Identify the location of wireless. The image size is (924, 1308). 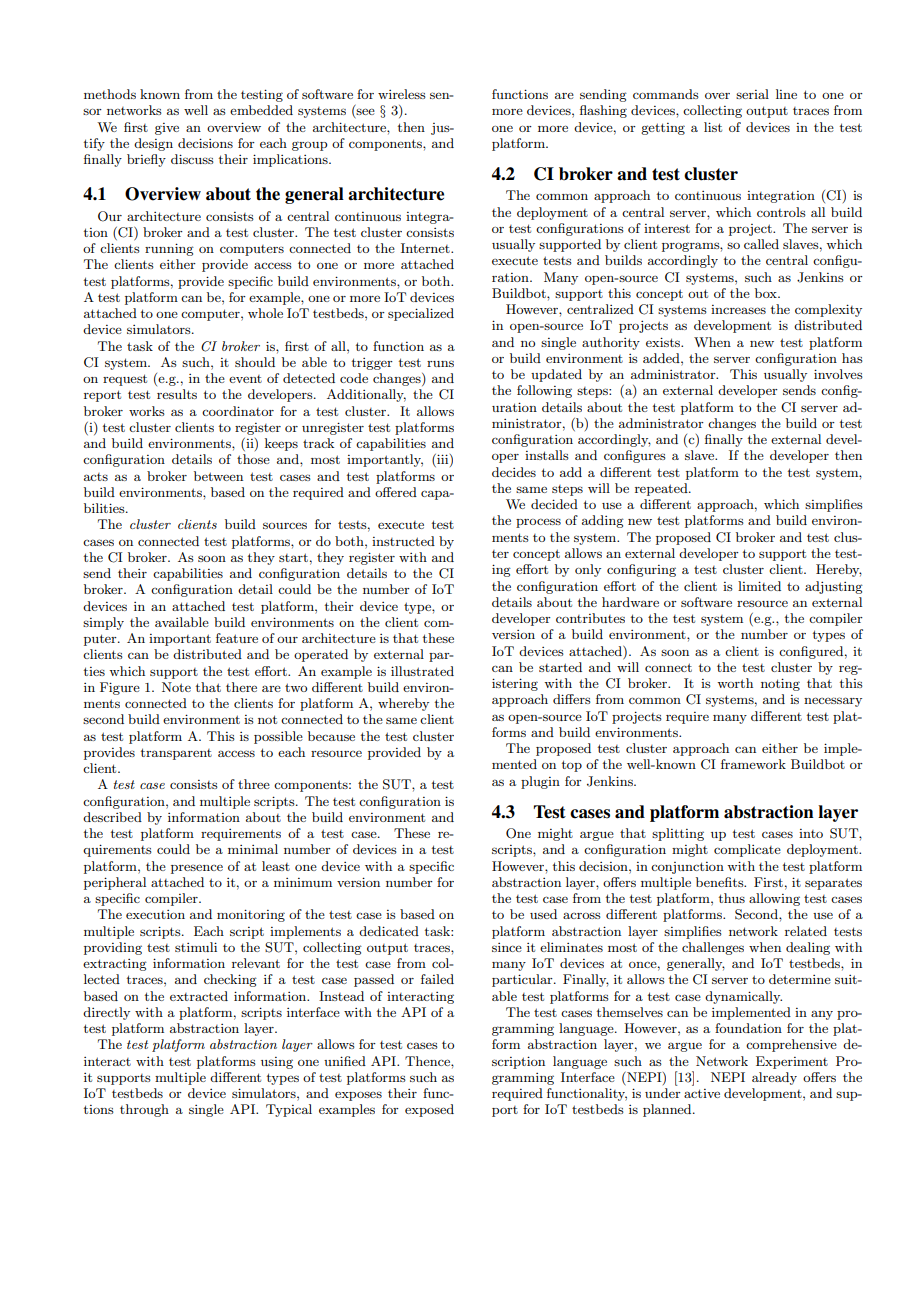
(402, 94).
